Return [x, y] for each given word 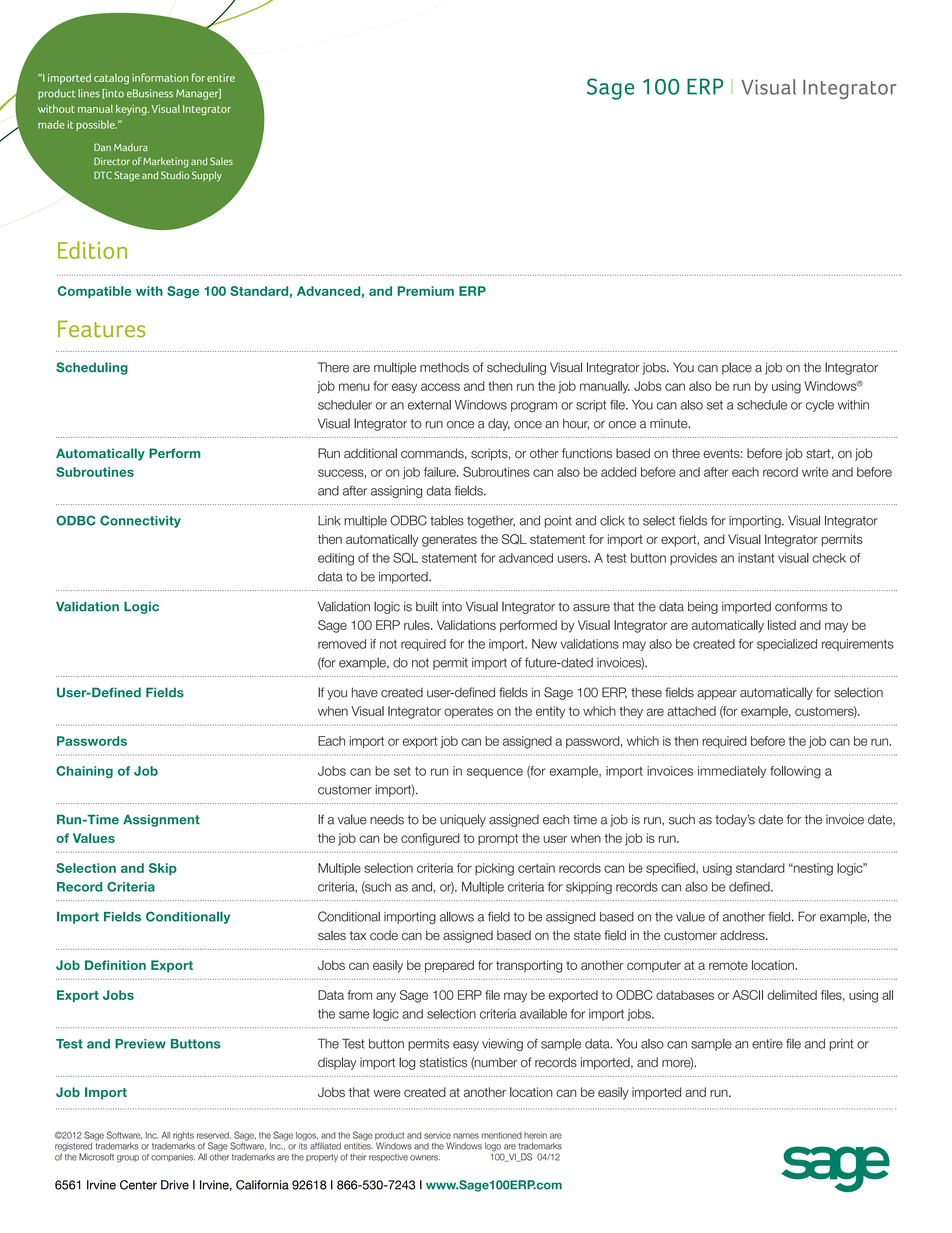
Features [101, 329]
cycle [820, 406]
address [743, 935]
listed [782, 625]
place [737, 368]
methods [444, 367]
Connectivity [140, 521]
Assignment [161, 820]
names [466, 1136]
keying [132, 110]
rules [418, 625]
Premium [425, 291]
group [128, 1159]
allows [457, 916]
